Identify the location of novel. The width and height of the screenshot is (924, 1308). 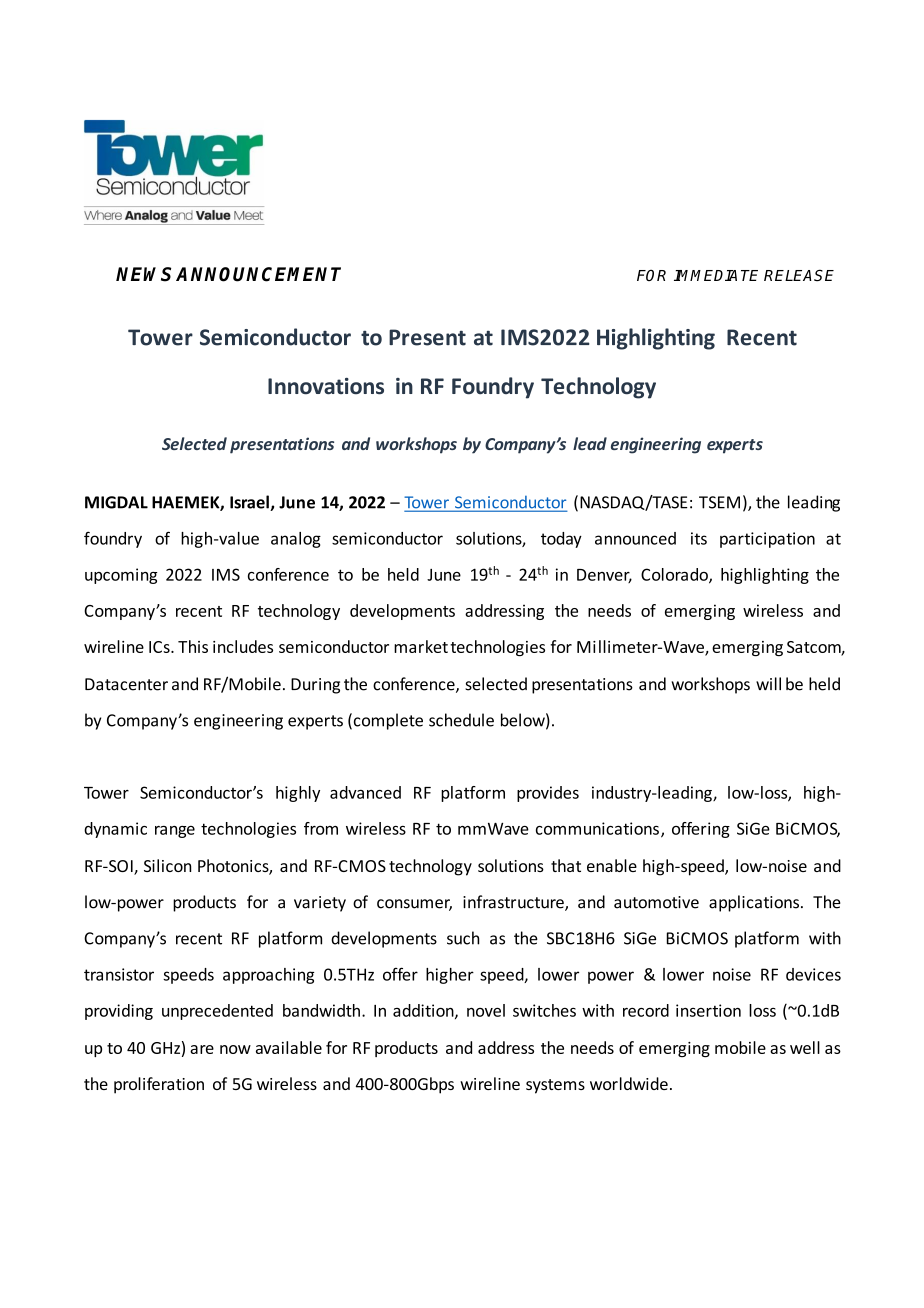
(486, 1010).
